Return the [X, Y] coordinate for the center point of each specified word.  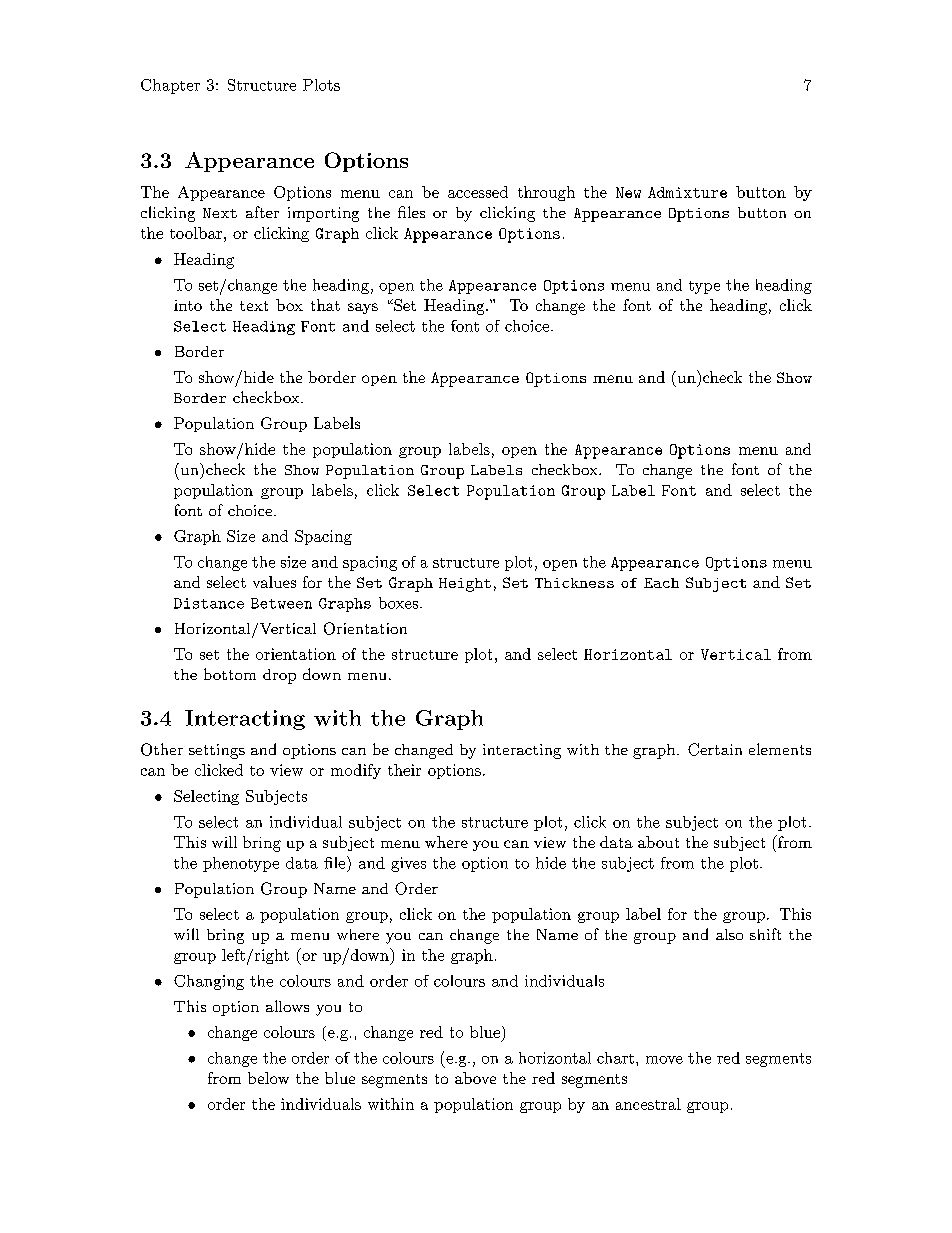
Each [661, 583]
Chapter [170, 86]
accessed [478, 192]
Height [465, 585]
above [475, 1078]
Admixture [687, 192]
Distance [209, 603]
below [268, 1078]
